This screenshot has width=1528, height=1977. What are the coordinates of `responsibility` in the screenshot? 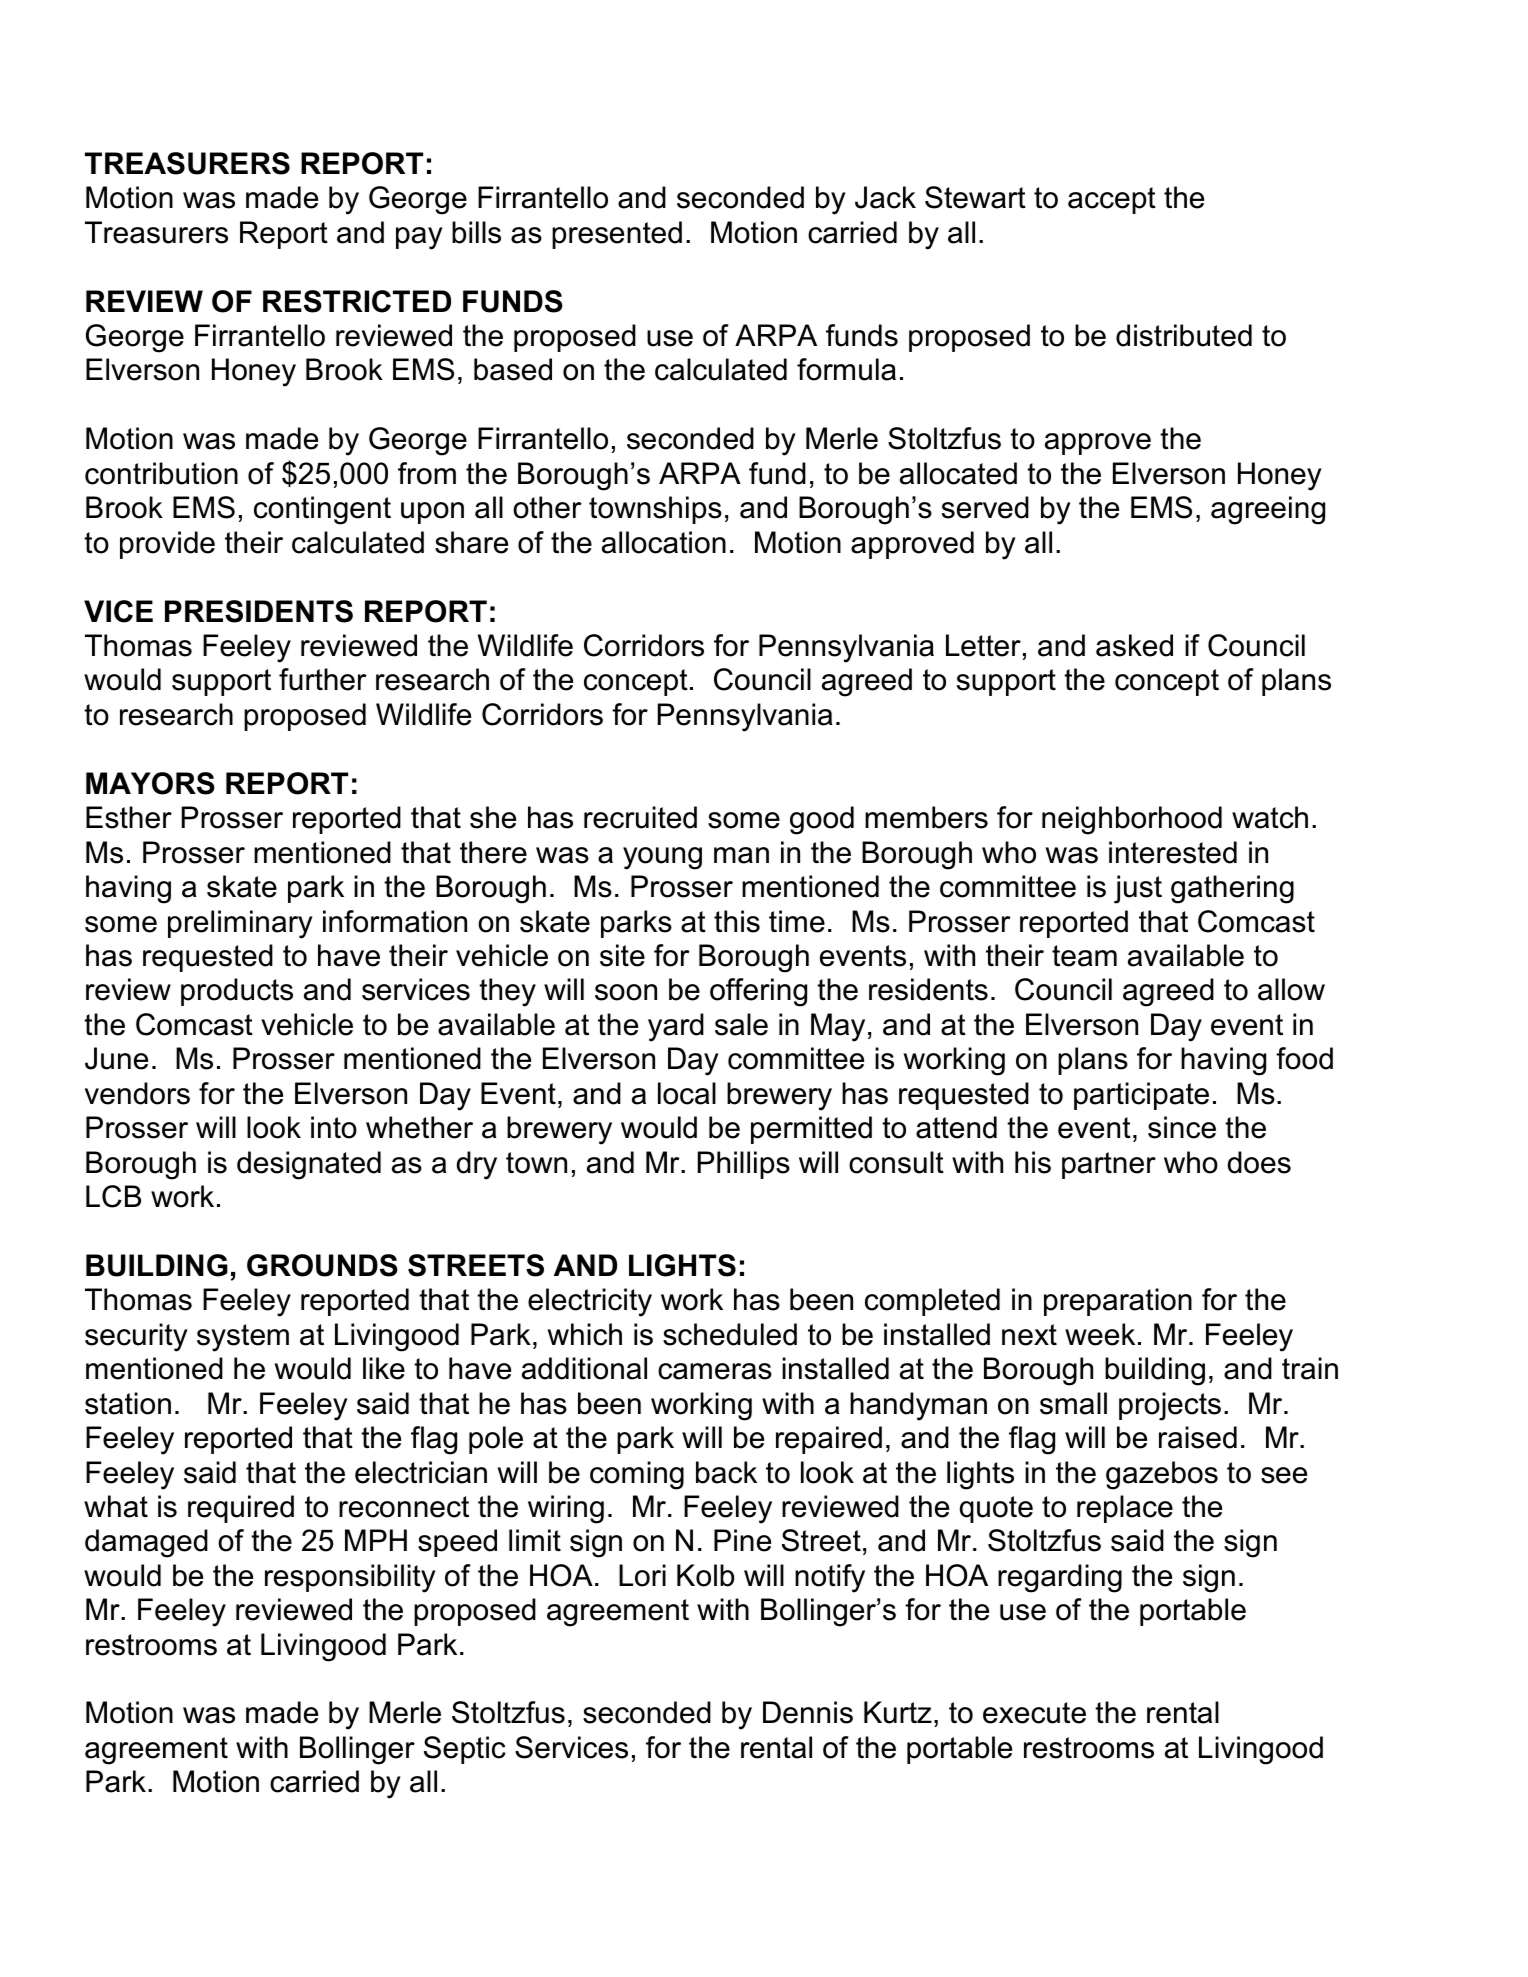 It's located at (350, 1578).
